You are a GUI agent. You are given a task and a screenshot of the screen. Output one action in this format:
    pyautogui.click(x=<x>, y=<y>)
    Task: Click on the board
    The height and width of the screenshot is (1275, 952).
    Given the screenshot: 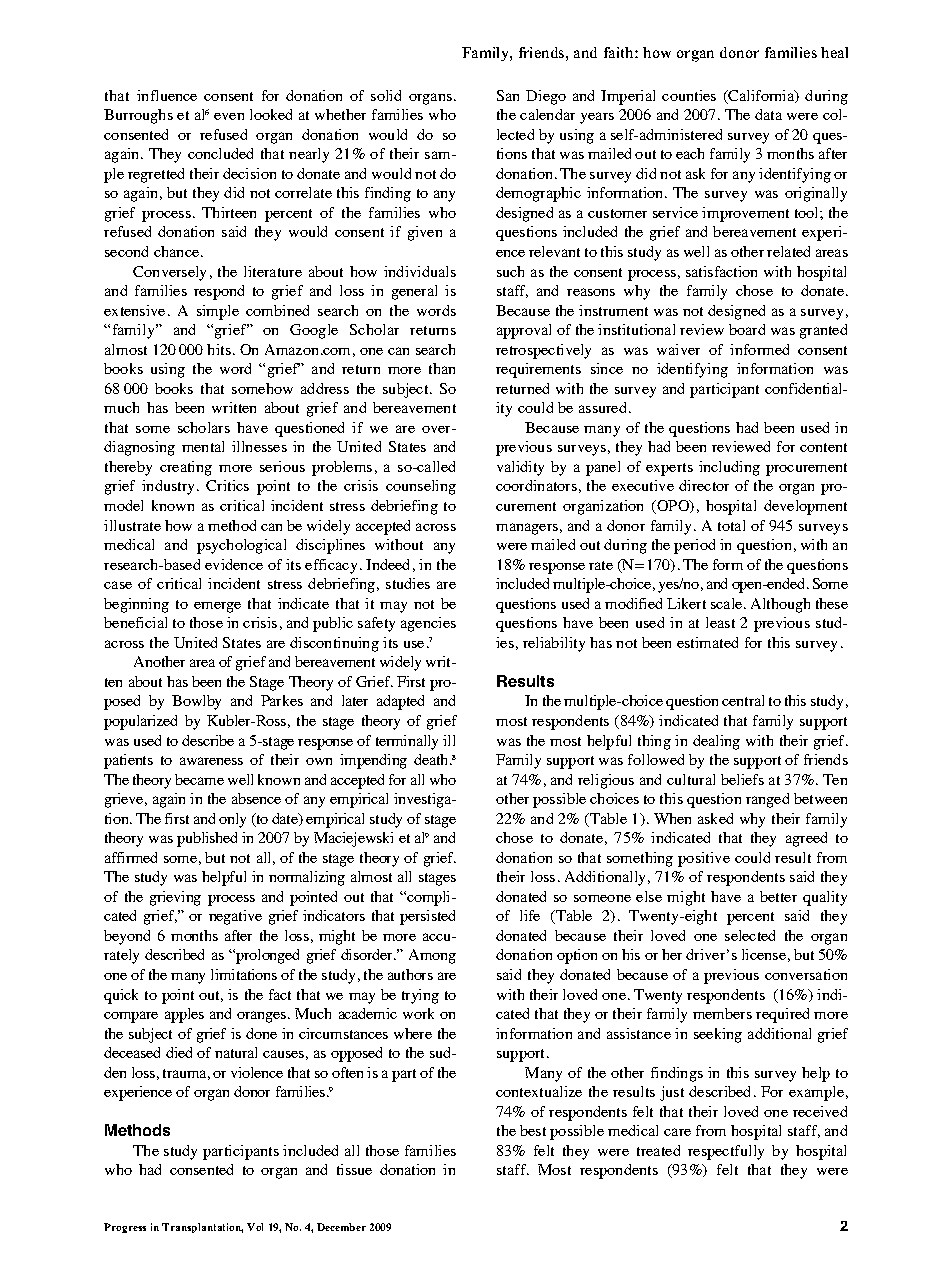 What is the action you would take?
    pyautogui.click(x=747, y=329)
